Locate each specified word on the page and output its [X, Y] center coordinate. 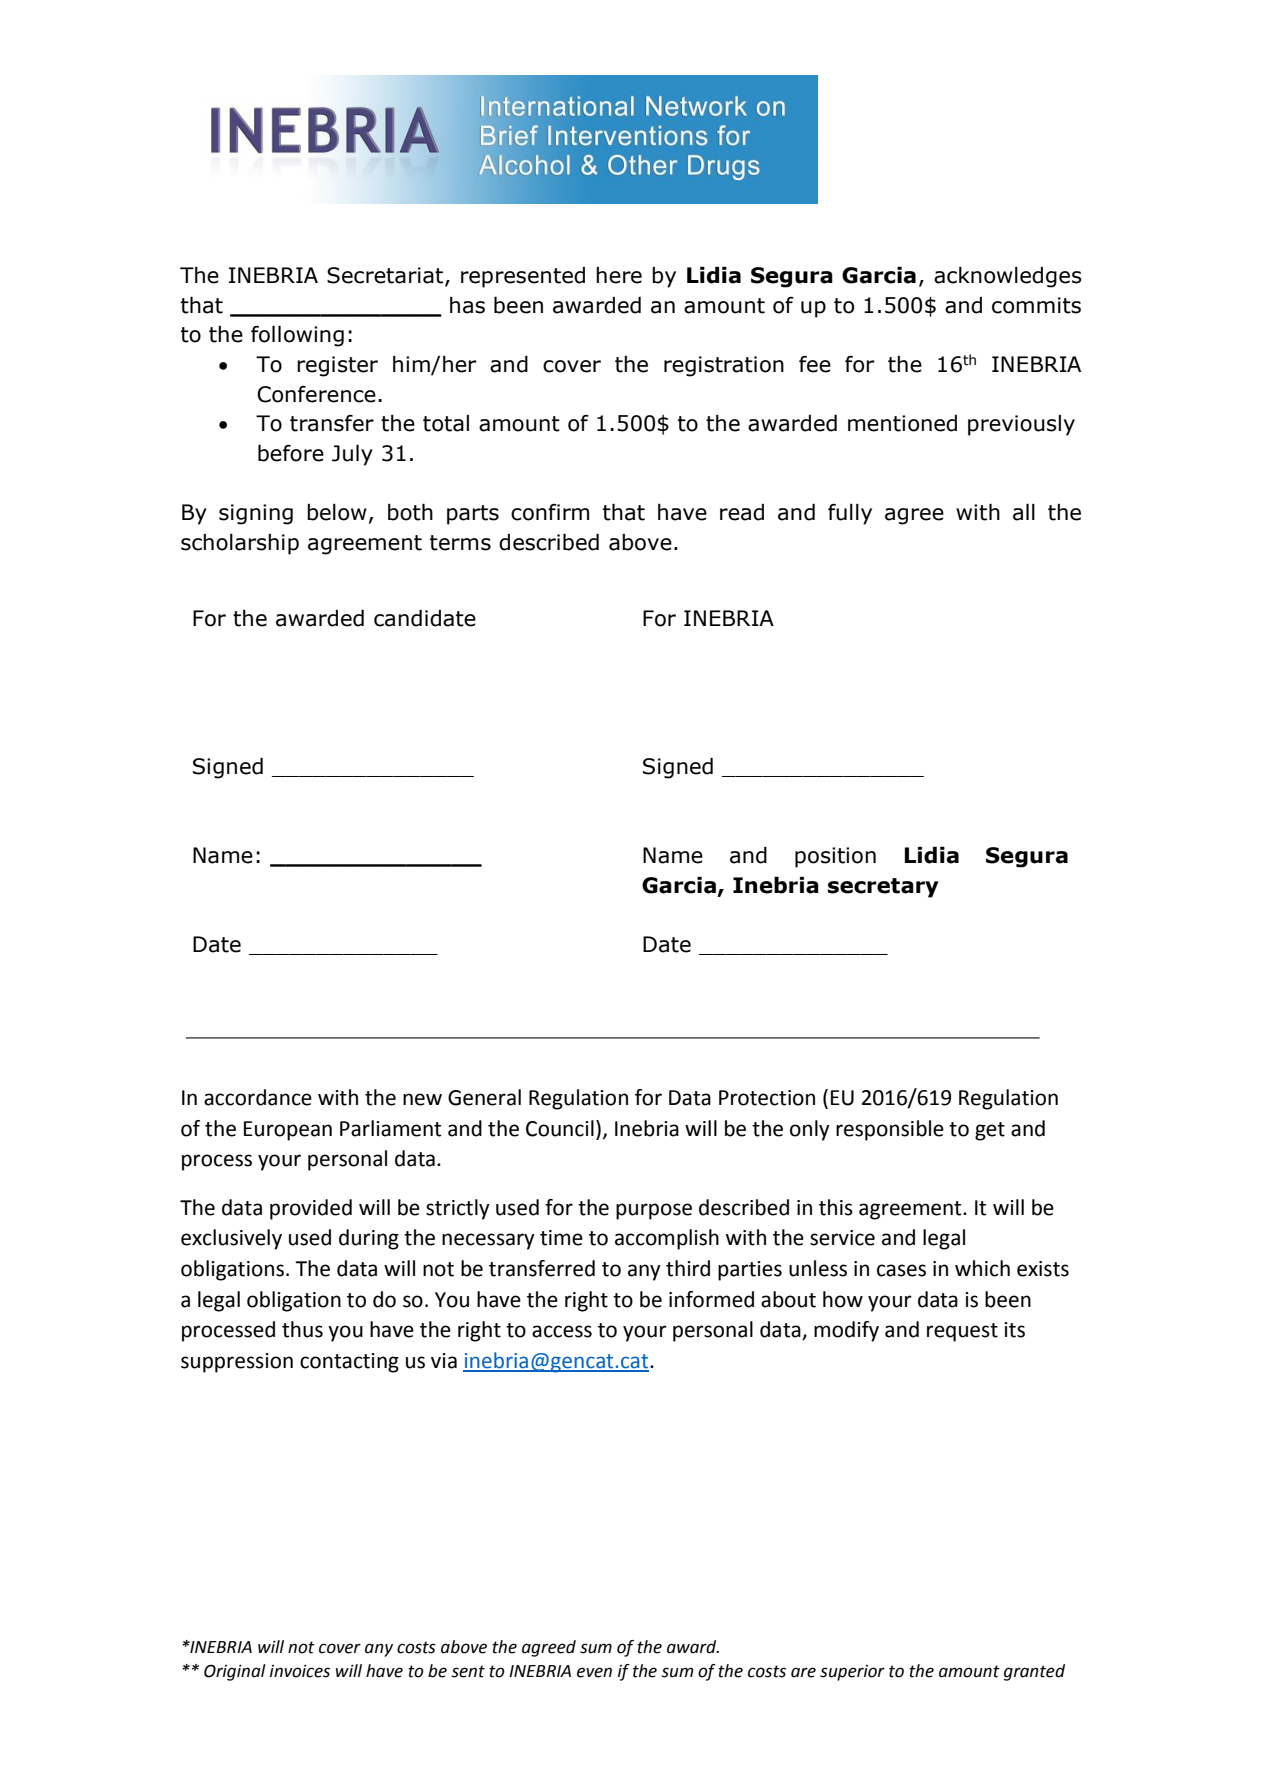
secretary [883, 888]
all [1024, 512]
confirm [550, 512]
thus [302, 1329]
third [688, 1268]
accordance [258, 1097]
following [297, 336]
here [619, 275]
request [962, 1332]
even [594, 1672]
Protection [767, 1098]
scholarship [240, 544]
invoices [300, 1671]
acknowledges [1008, 277]
